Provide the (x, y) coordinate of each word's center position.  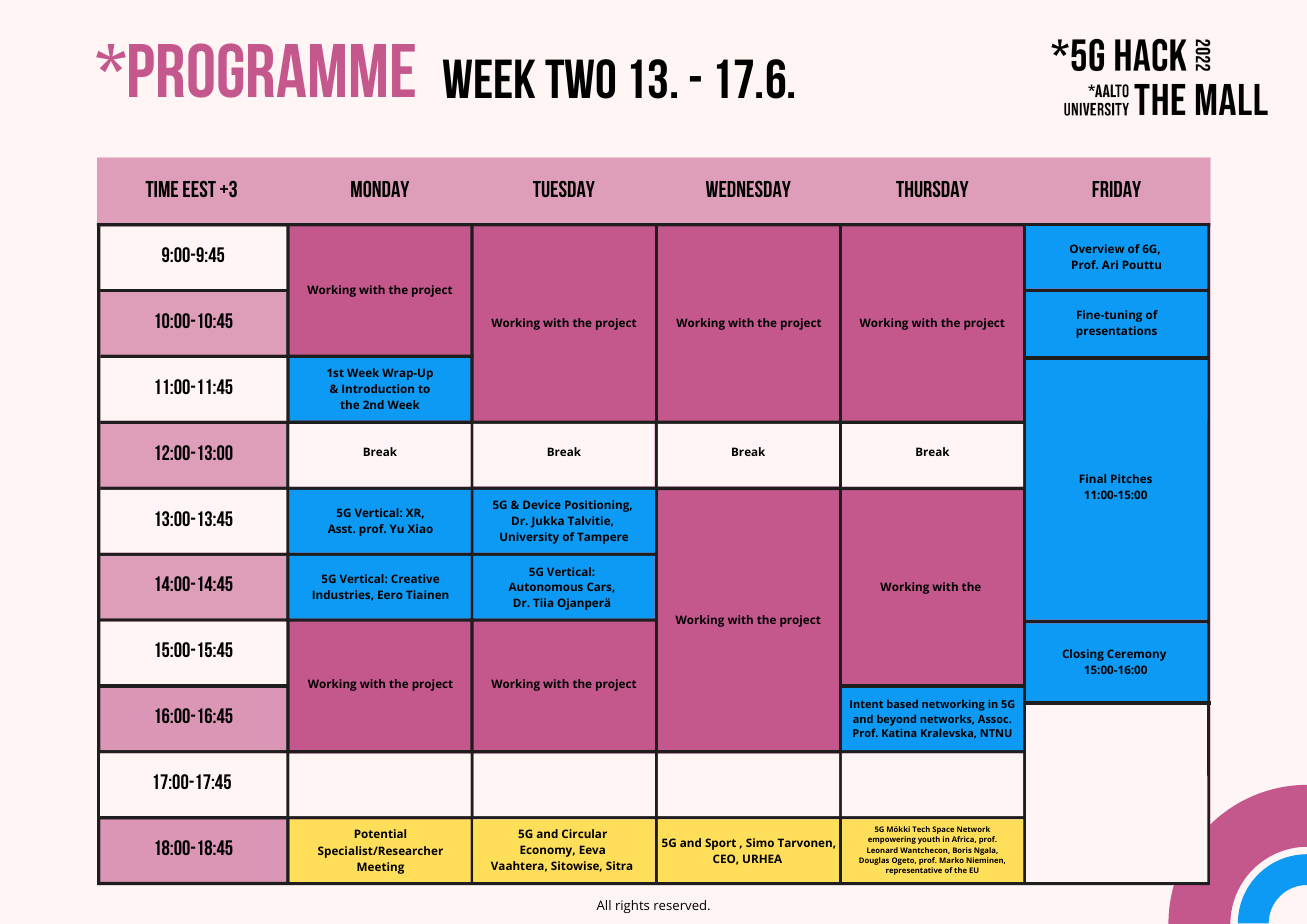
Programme (272, 70)
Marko (951, 860)
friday (1116, 189)
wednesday (748, 189)
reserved (681, 905)
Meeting (380, 868)
